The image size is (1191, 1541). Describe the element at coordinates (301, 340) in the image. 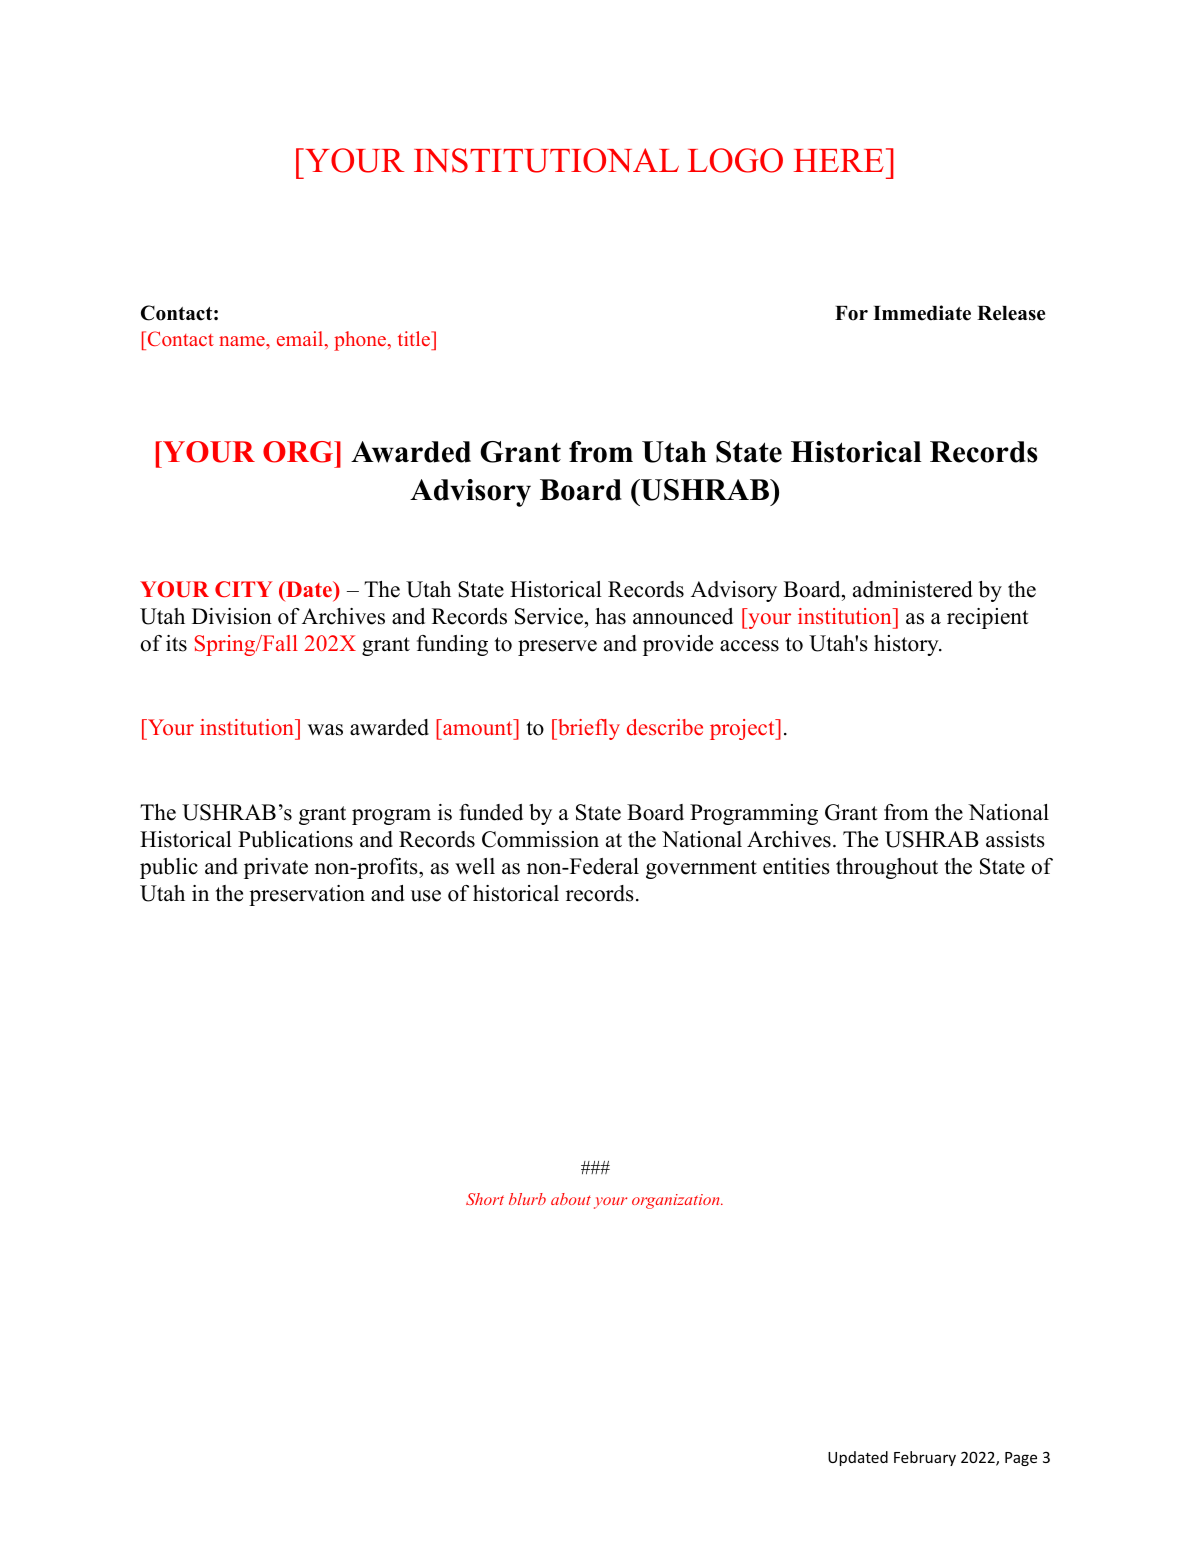

I see `email` at that location.
